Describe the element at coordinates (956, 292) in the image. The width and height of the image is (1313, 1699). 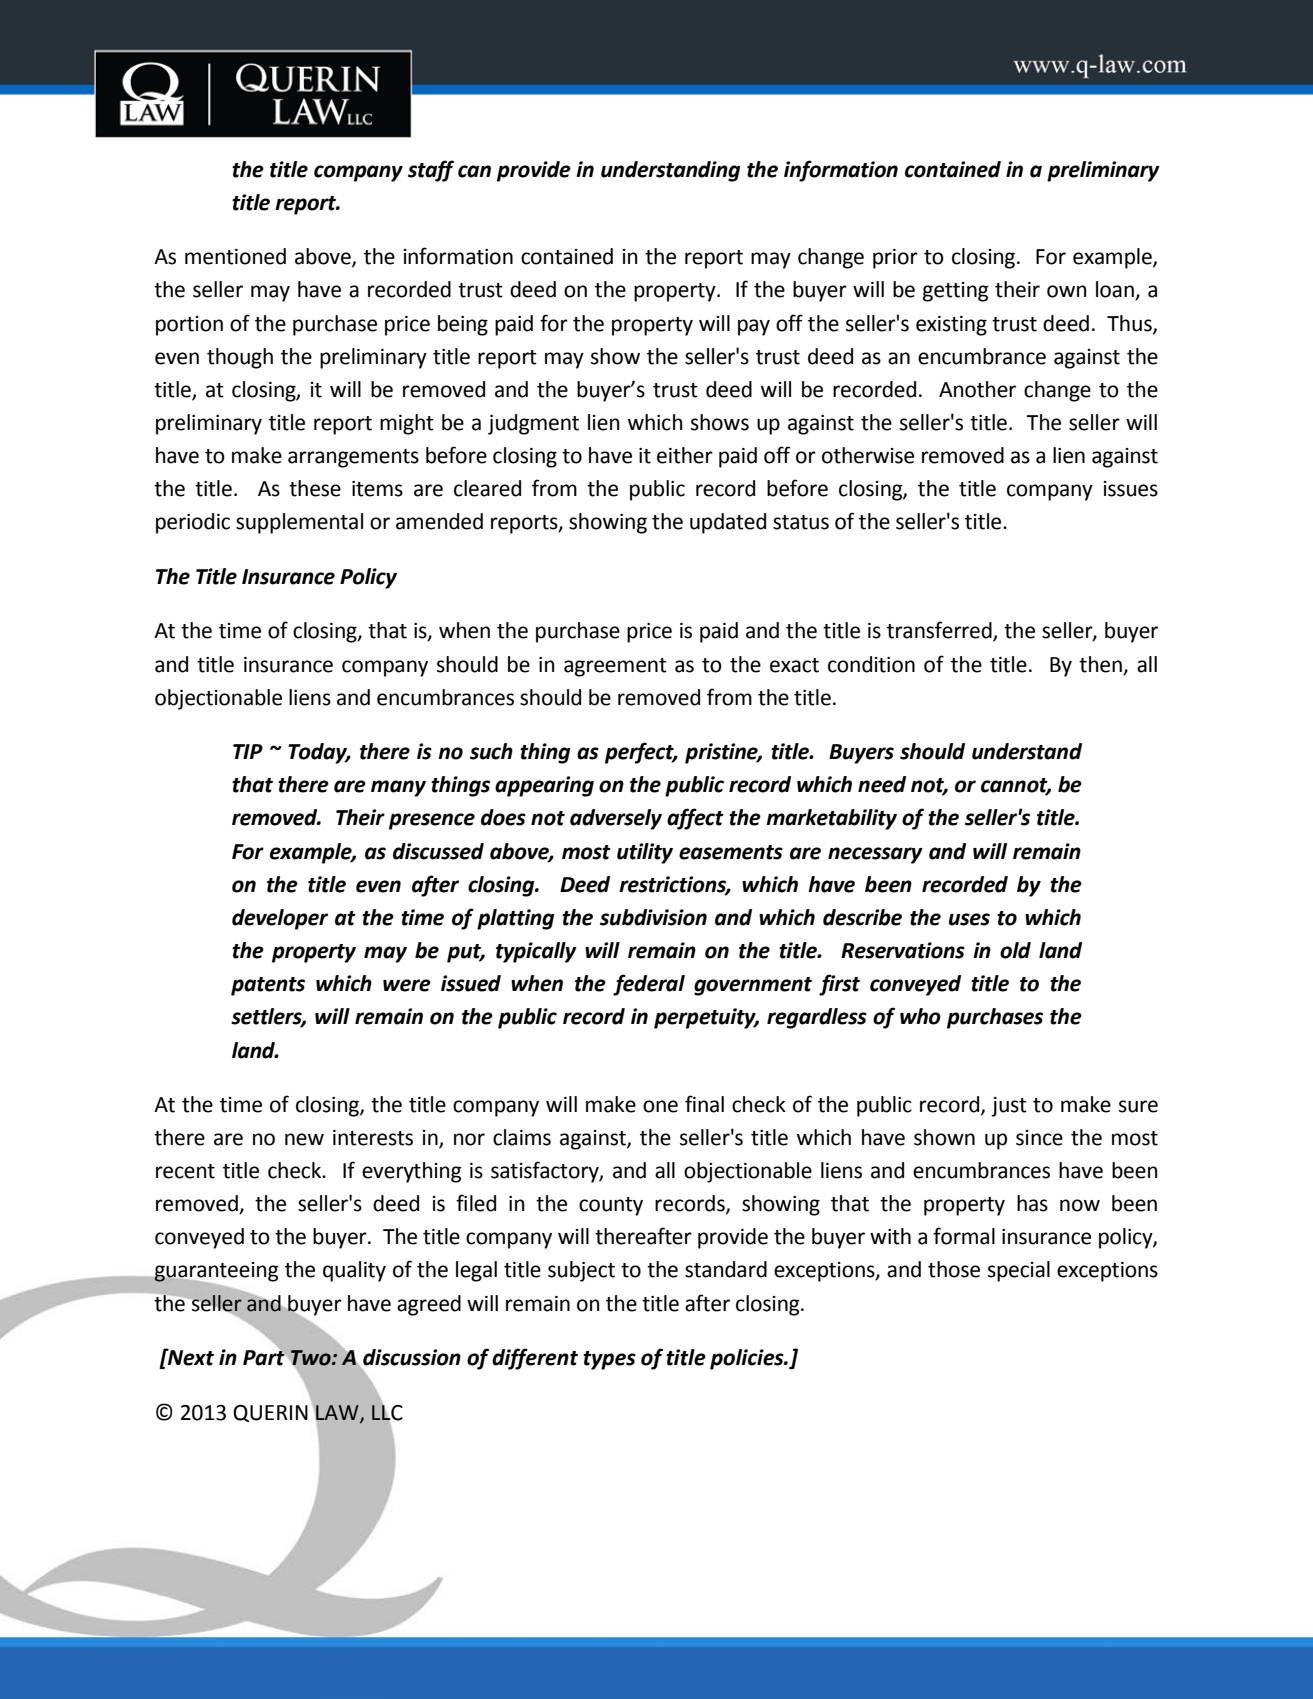
I see `getting` at that location.
